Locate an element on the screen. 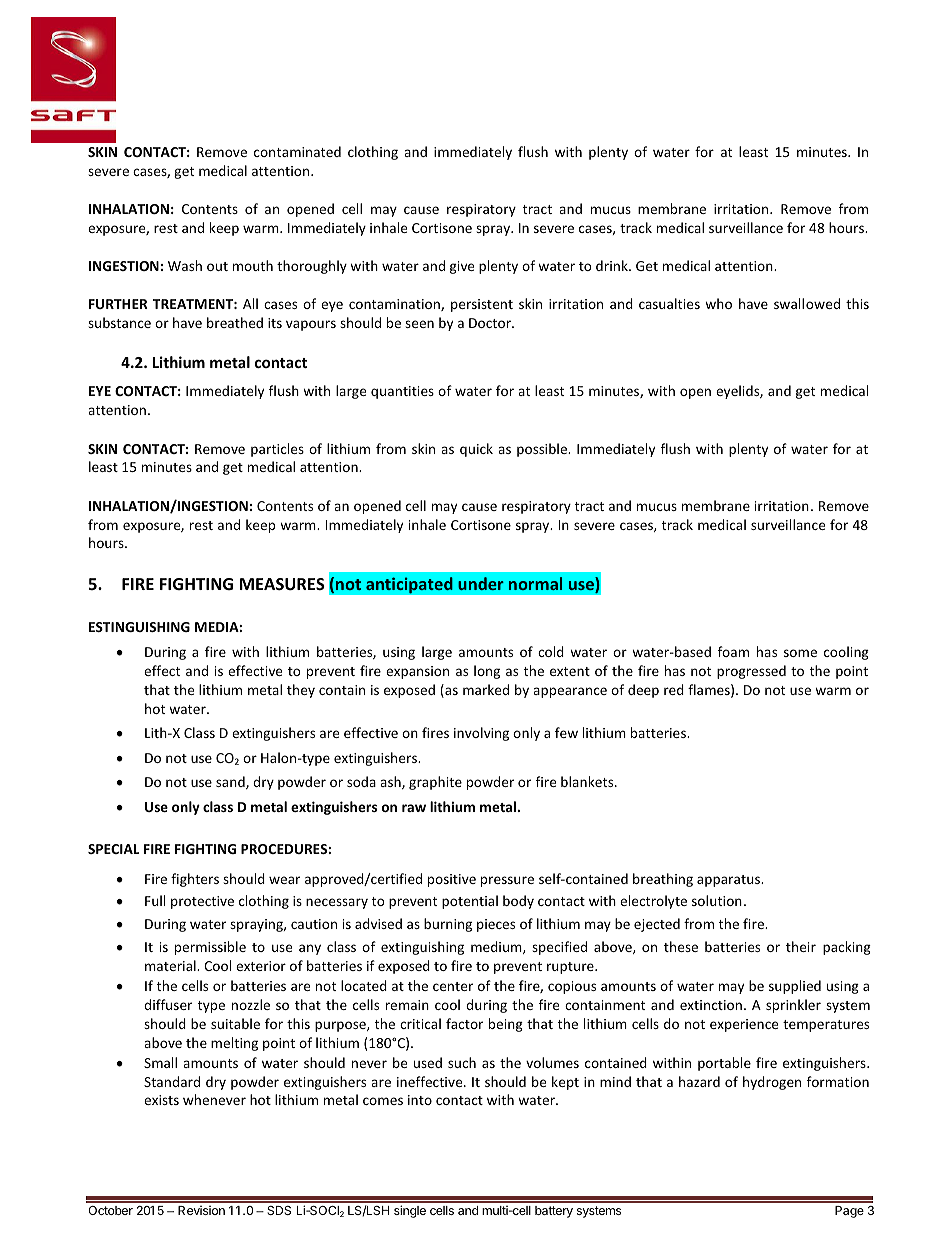 The image size is (952, 1233). fighters is located at coordinates (195, 880).
